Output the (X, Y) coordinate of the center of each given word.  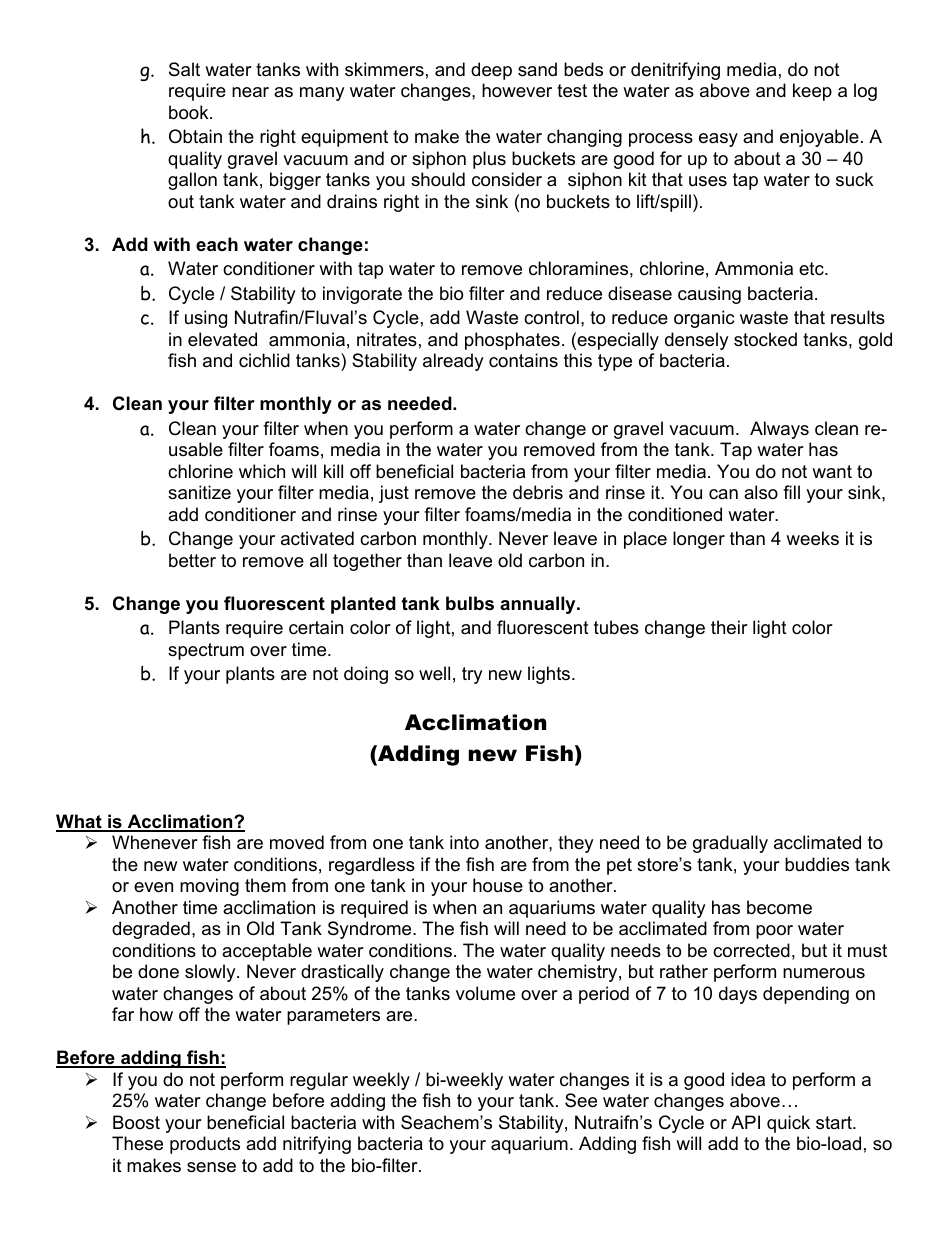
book (190, 112)
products (205, 1145)
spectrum (206, 651)
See (581, 1100)
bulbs (470, 603)
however (517, 90)
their (729, 627)
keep (812, 92)
